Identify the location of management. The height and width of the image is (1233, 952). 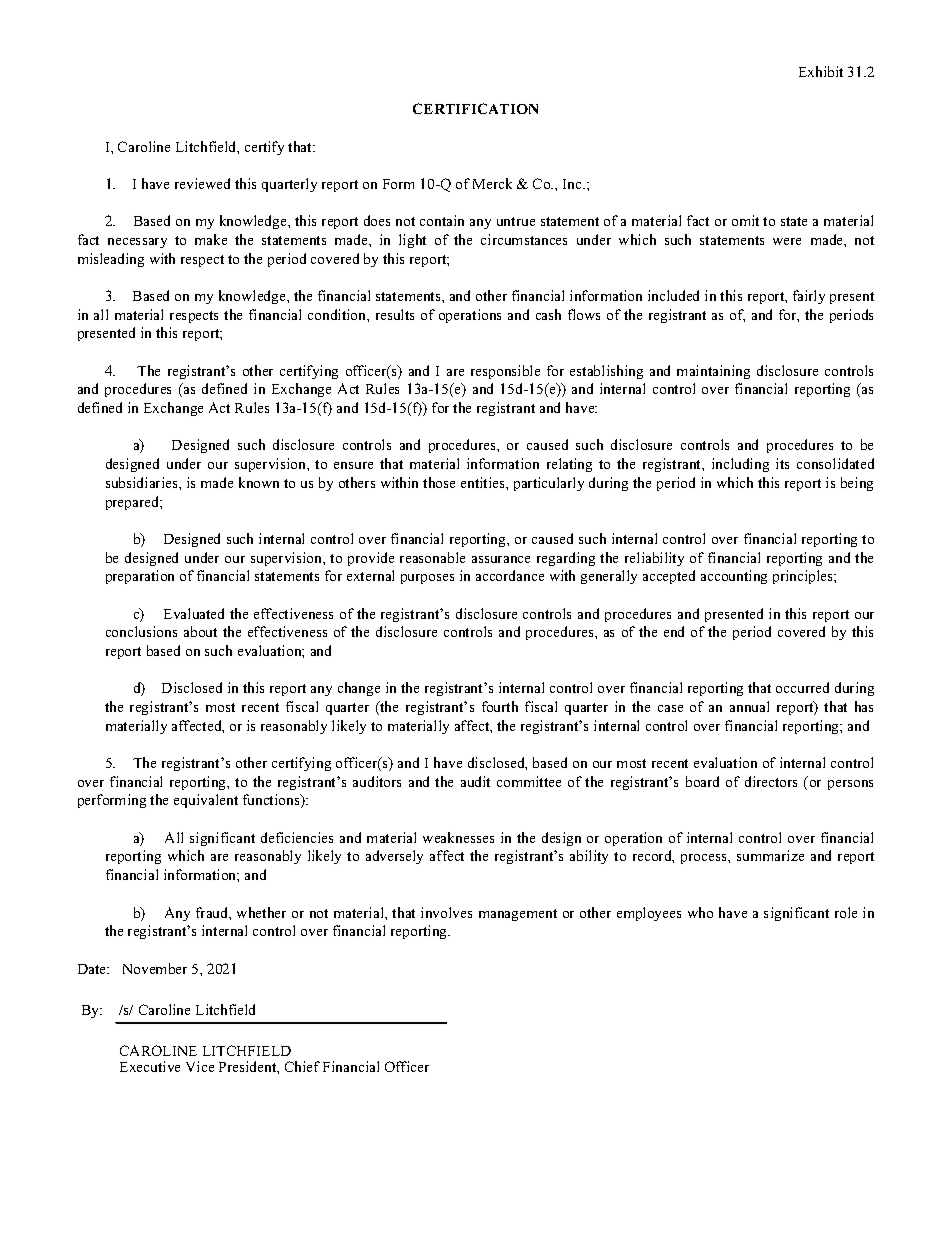
(518, 915).
